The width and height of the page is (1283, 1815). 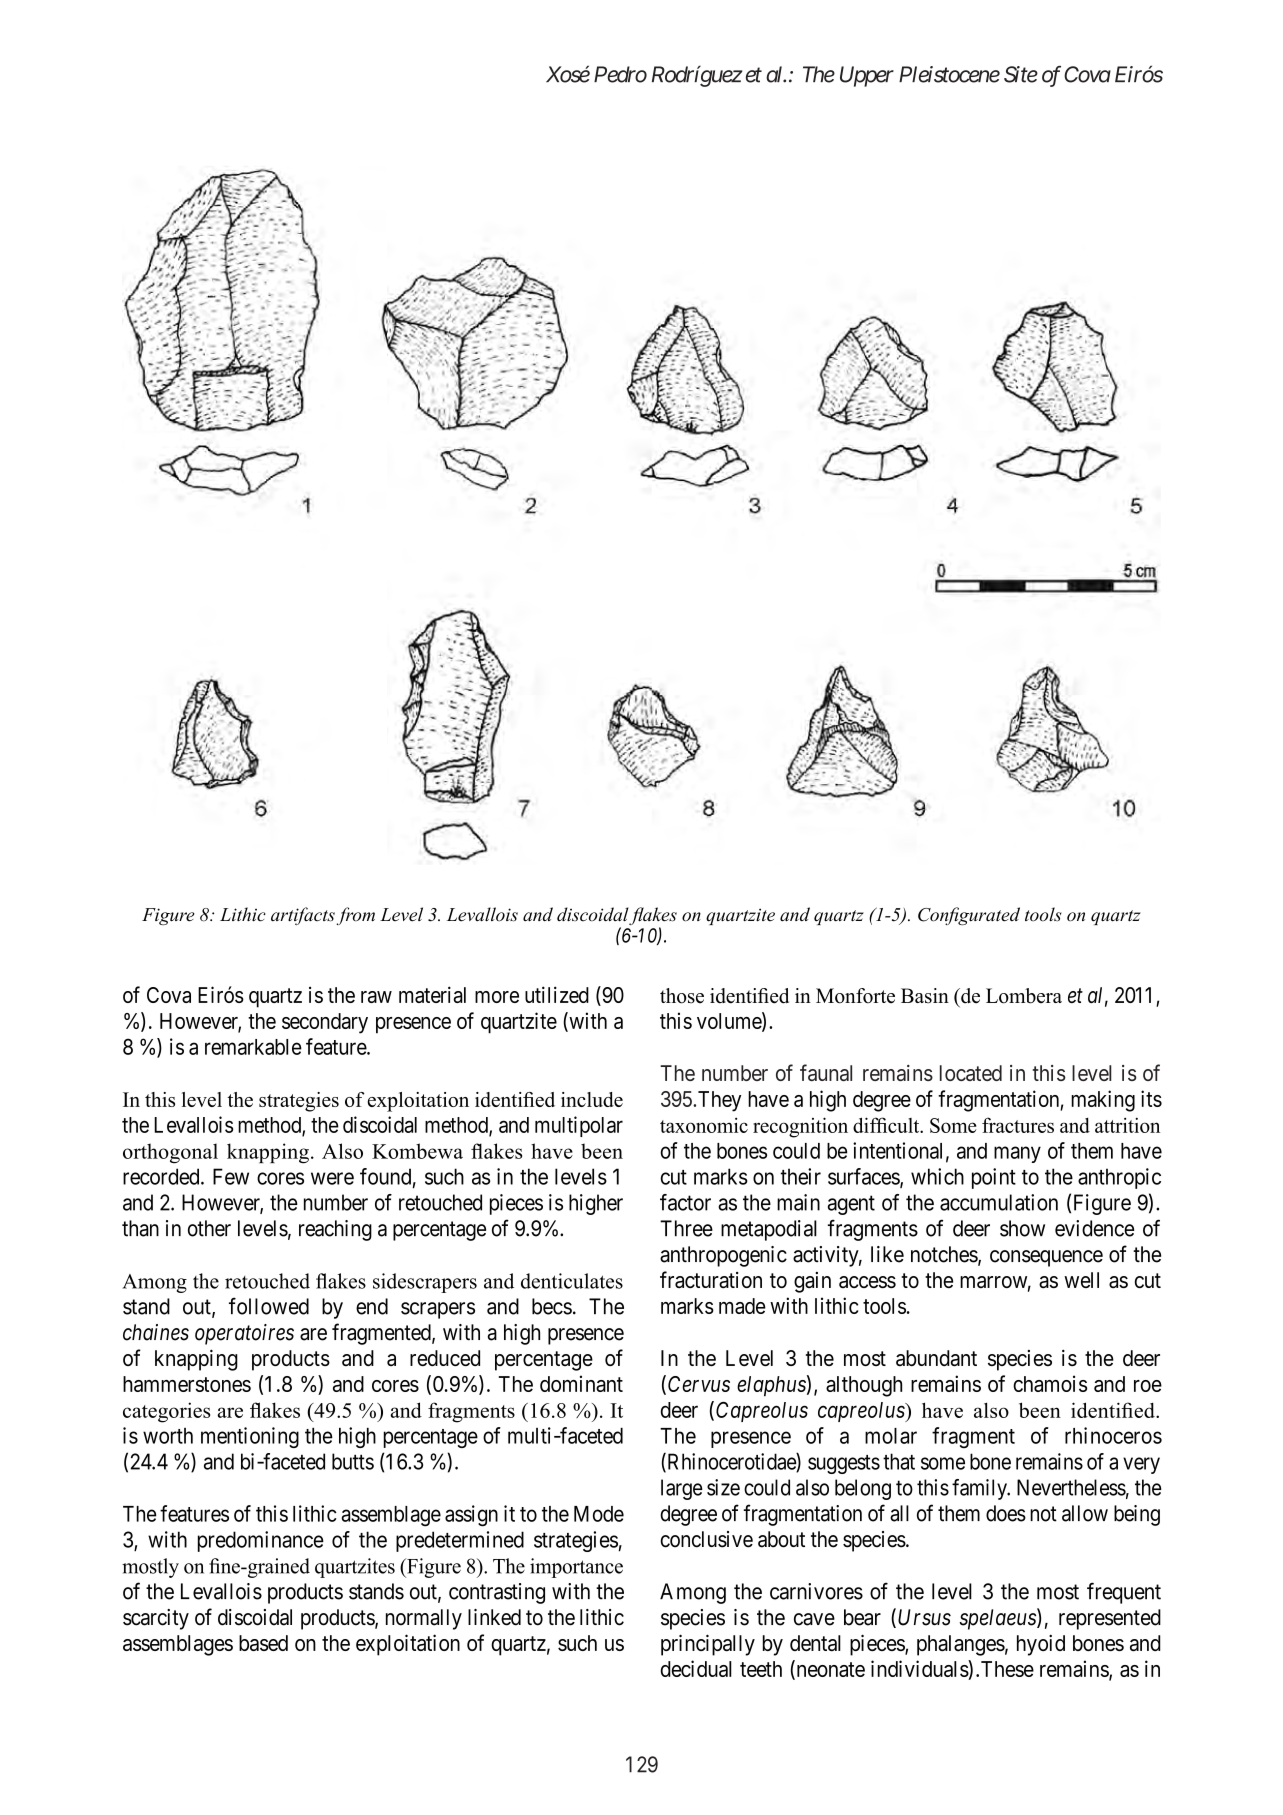 I want to click on fractures, so click(x=1018, y=1125).
